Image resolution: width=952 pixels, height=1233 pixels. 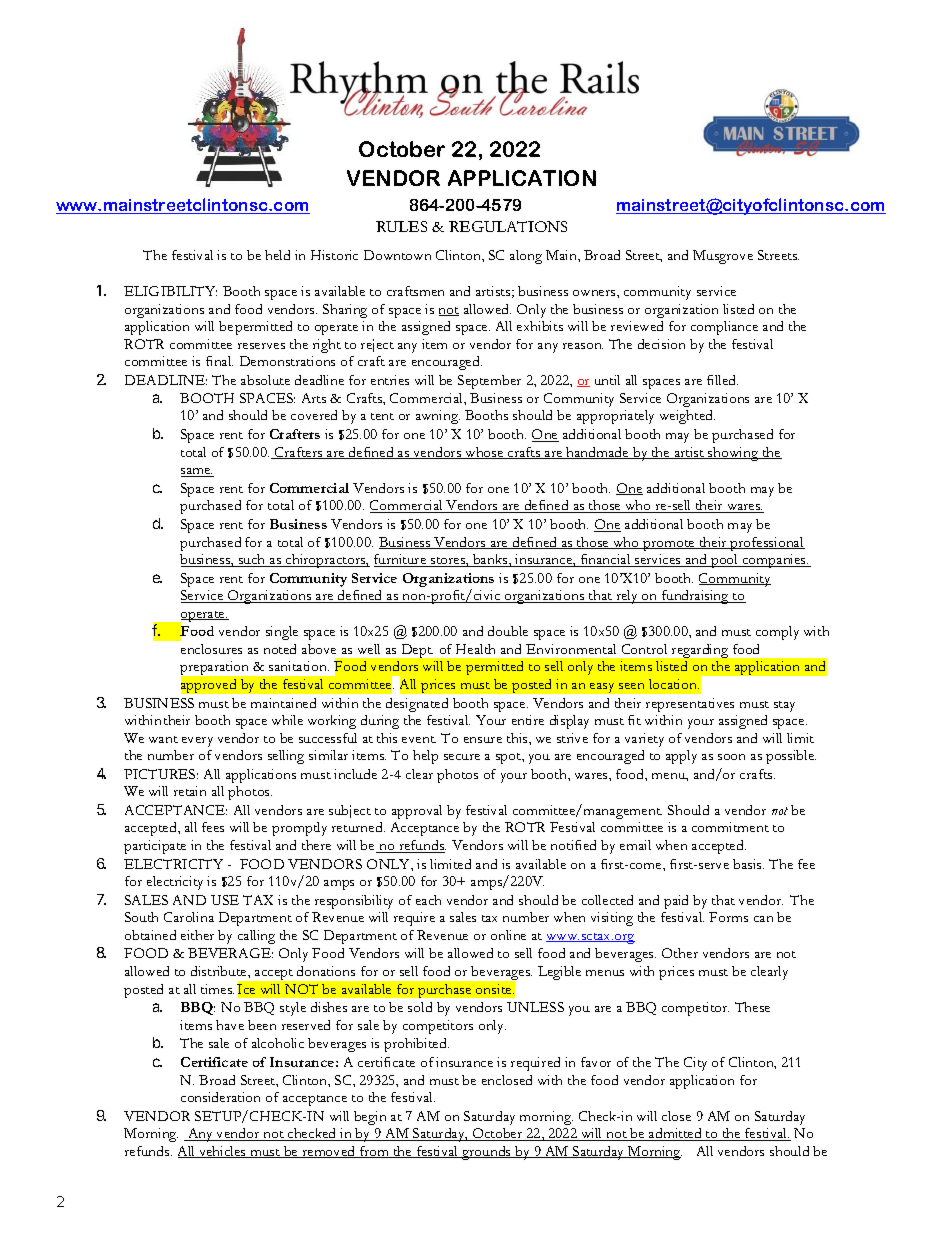 I want to click on enclosures, so click(x=211, y=649).
